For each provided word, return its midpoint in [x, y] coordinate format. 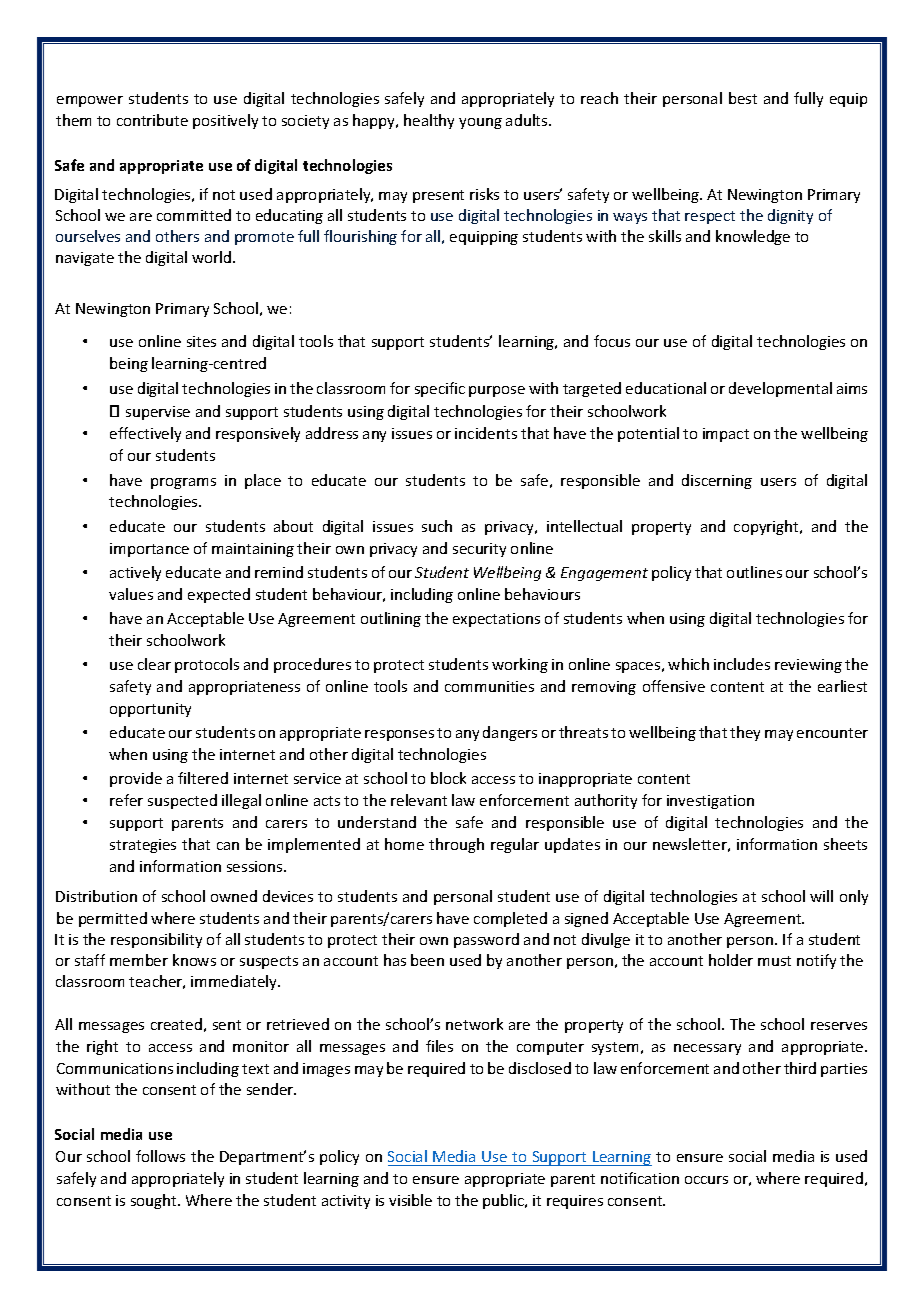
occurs [706, 1180]
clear [154, 664]
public [505, 1201]
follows [160, 1156]
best [743, 98]
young [480, 123]
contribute [152, 120]
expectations [496, 620]
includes [742, 664]
